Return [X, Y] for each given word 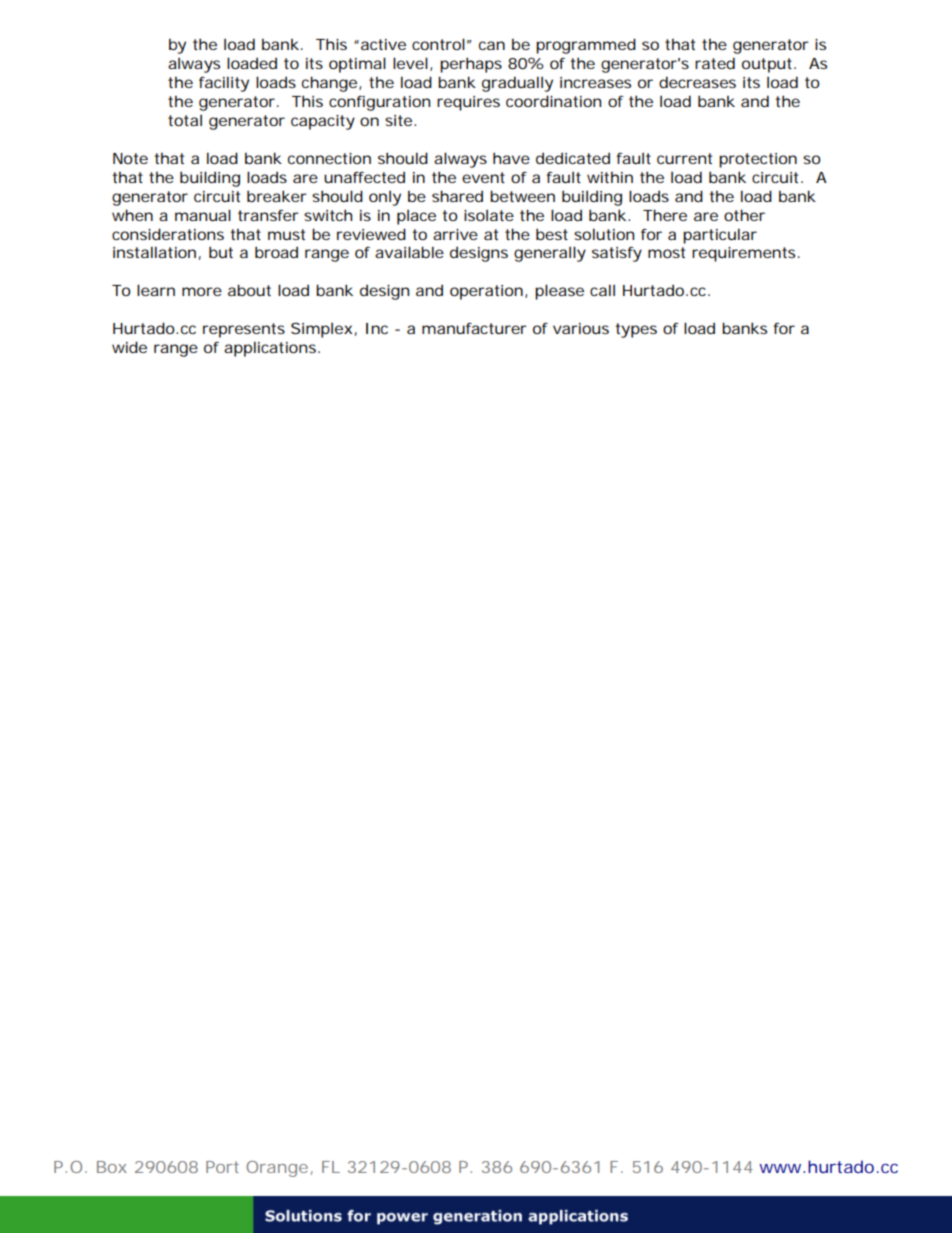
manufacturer [474, 328]
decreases [697, 82]
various [581, 328]
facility [224, 84]
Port [222, 1167]
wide [129, 347]
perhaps [471, 65]
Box [112, 1167]
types [636, 330]
